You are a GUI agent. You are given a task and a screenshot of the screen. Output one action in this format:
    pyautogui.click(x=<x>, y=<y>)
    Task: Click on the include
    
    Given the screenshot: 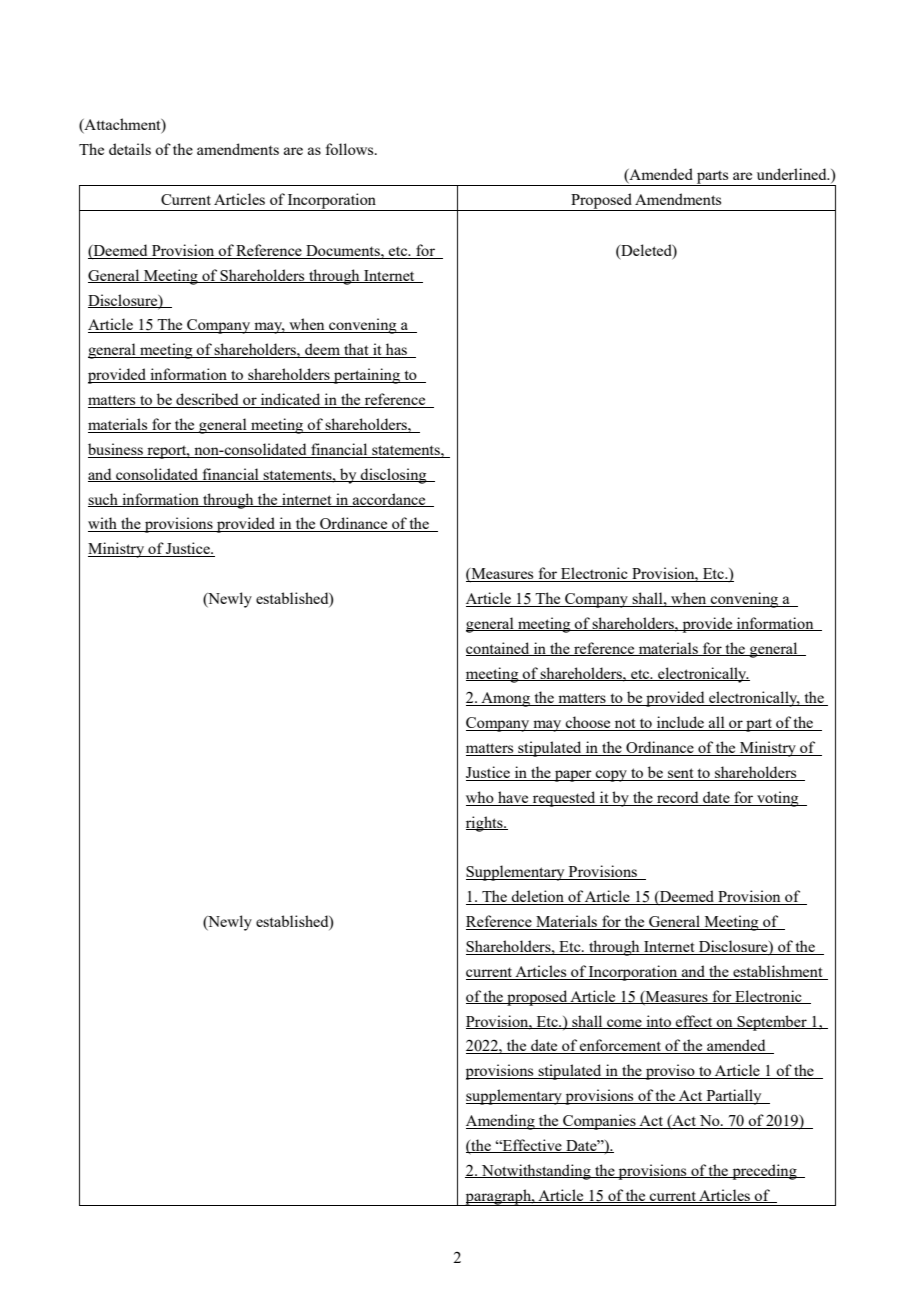 What is the action you would take?
    pyautogui.click(x=681, y=723)
